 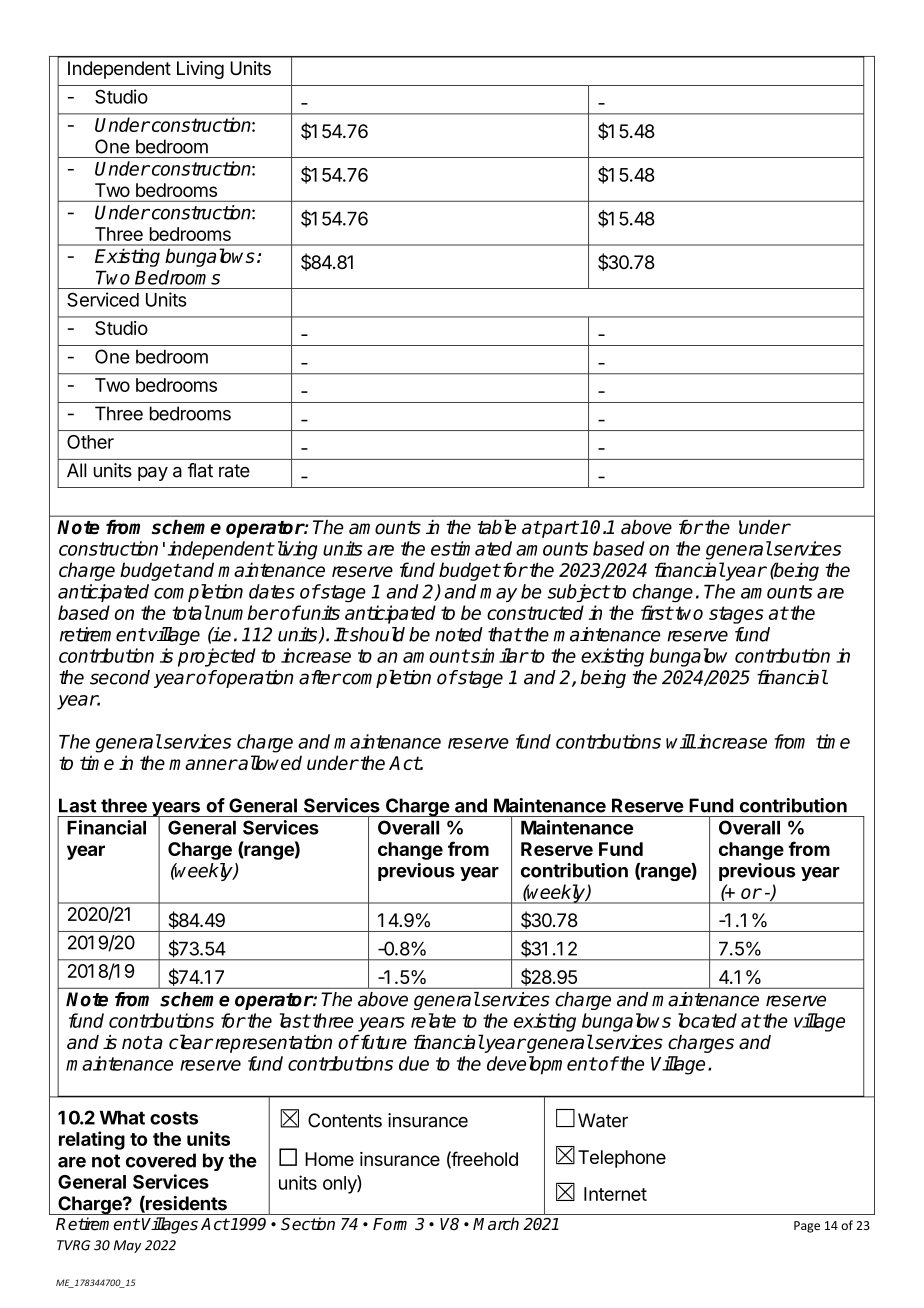 What do you see at coordinates (496, 1224) in the screenshot?
I see `March` at bounding box center [496, 1224].
